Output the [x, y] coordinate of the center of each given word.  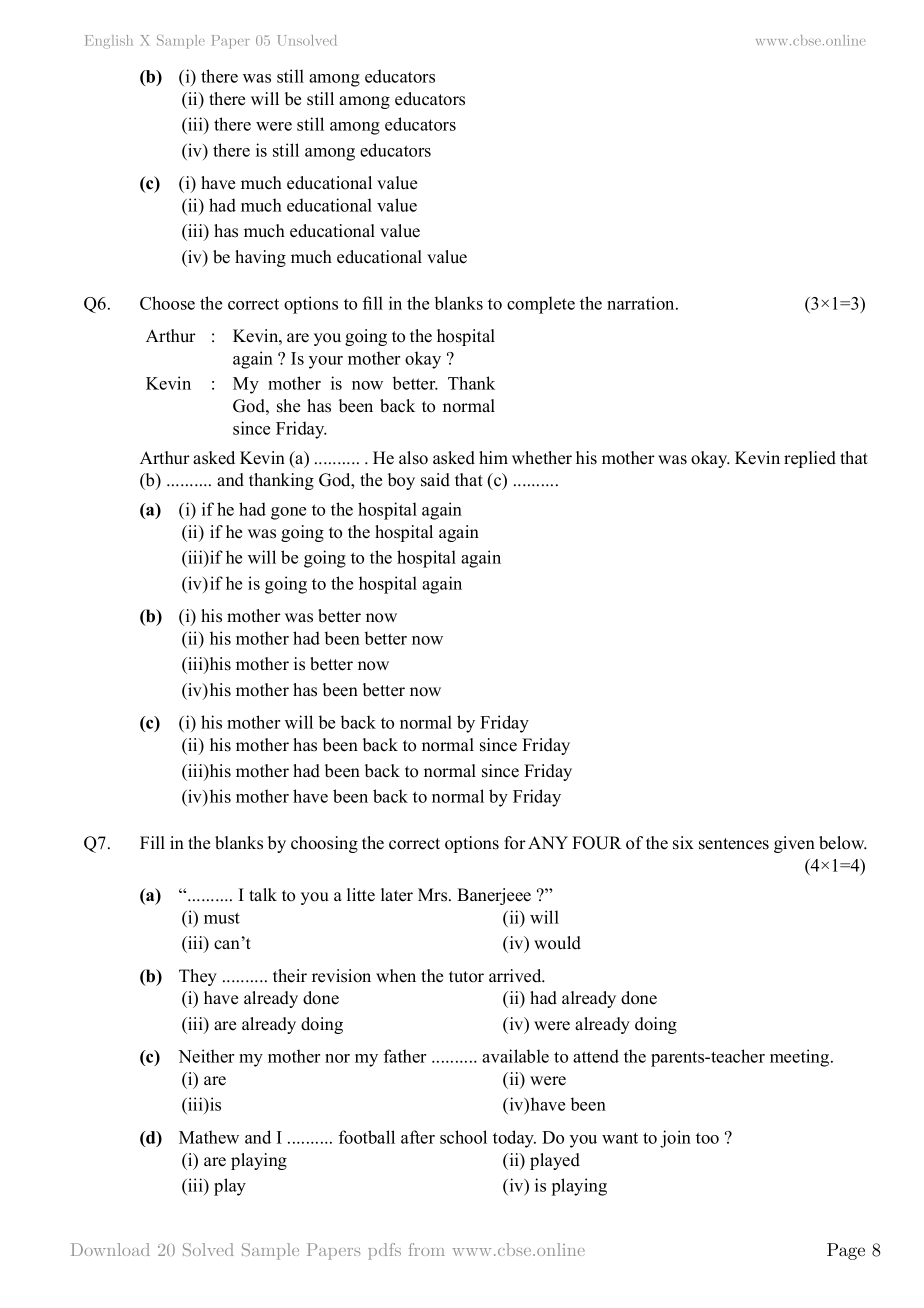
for [515, 843]
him [493, 457]
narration [642, 303]
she [288, 406]
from [427, 1249]
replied [810, 459]
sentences [734, 844]
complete [541, 305]
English [109, 41]
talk [263, 894]
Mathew [209, 1137]
